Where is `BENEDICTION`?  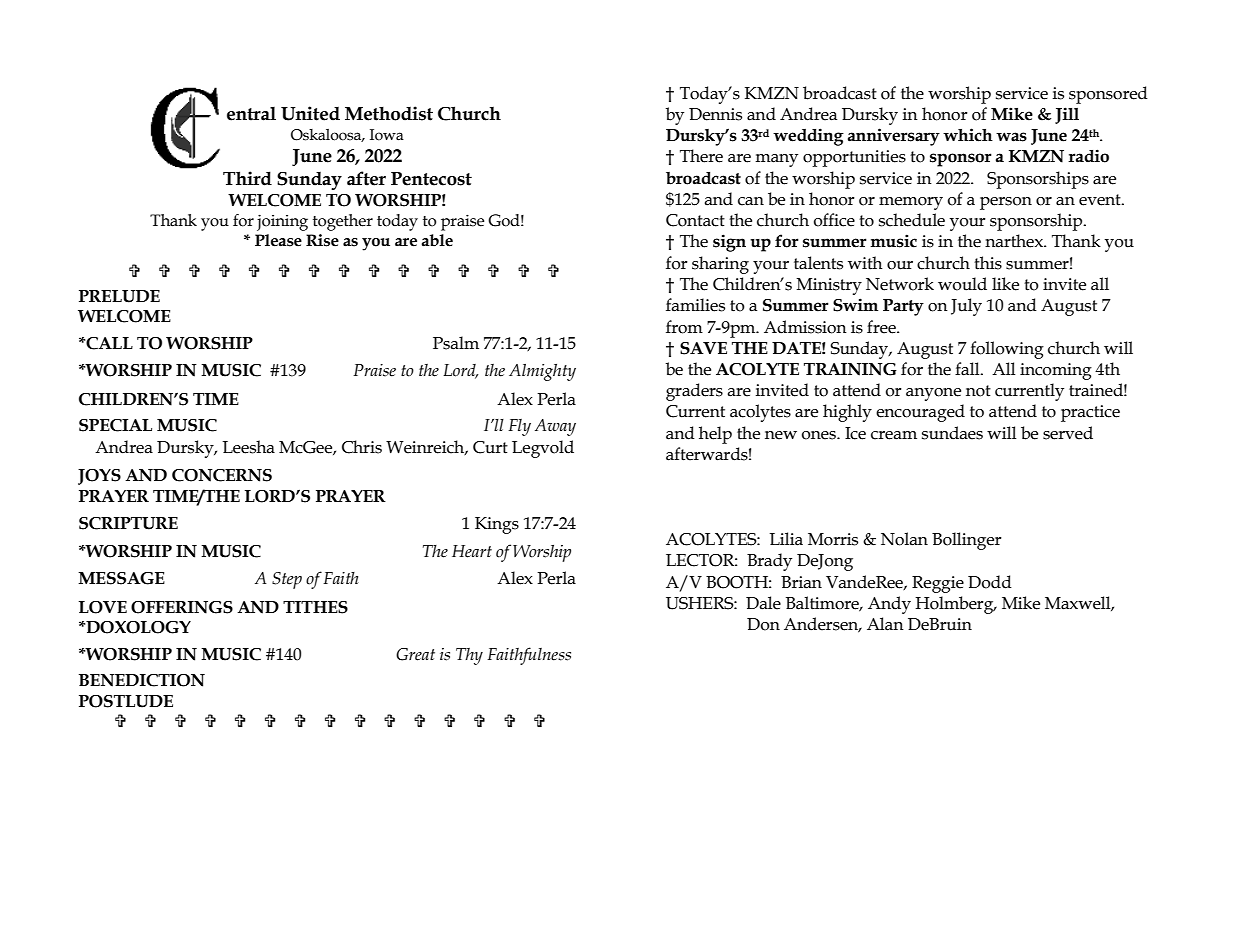
BENEDICTION is located at coordinates (142, 680).
